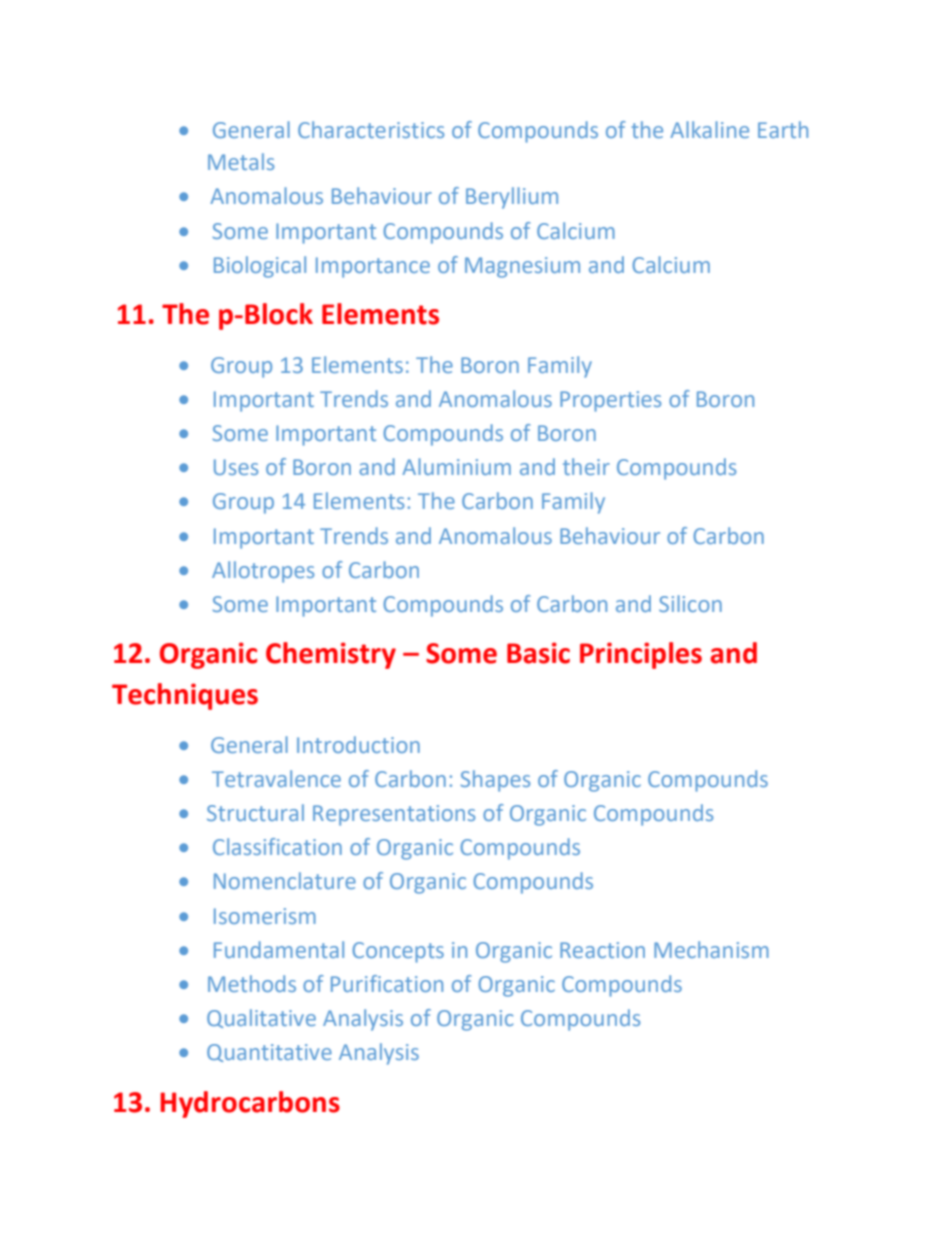 This page has height=1233, width=952. I want to click on Allotropes, so click(263, 572).
